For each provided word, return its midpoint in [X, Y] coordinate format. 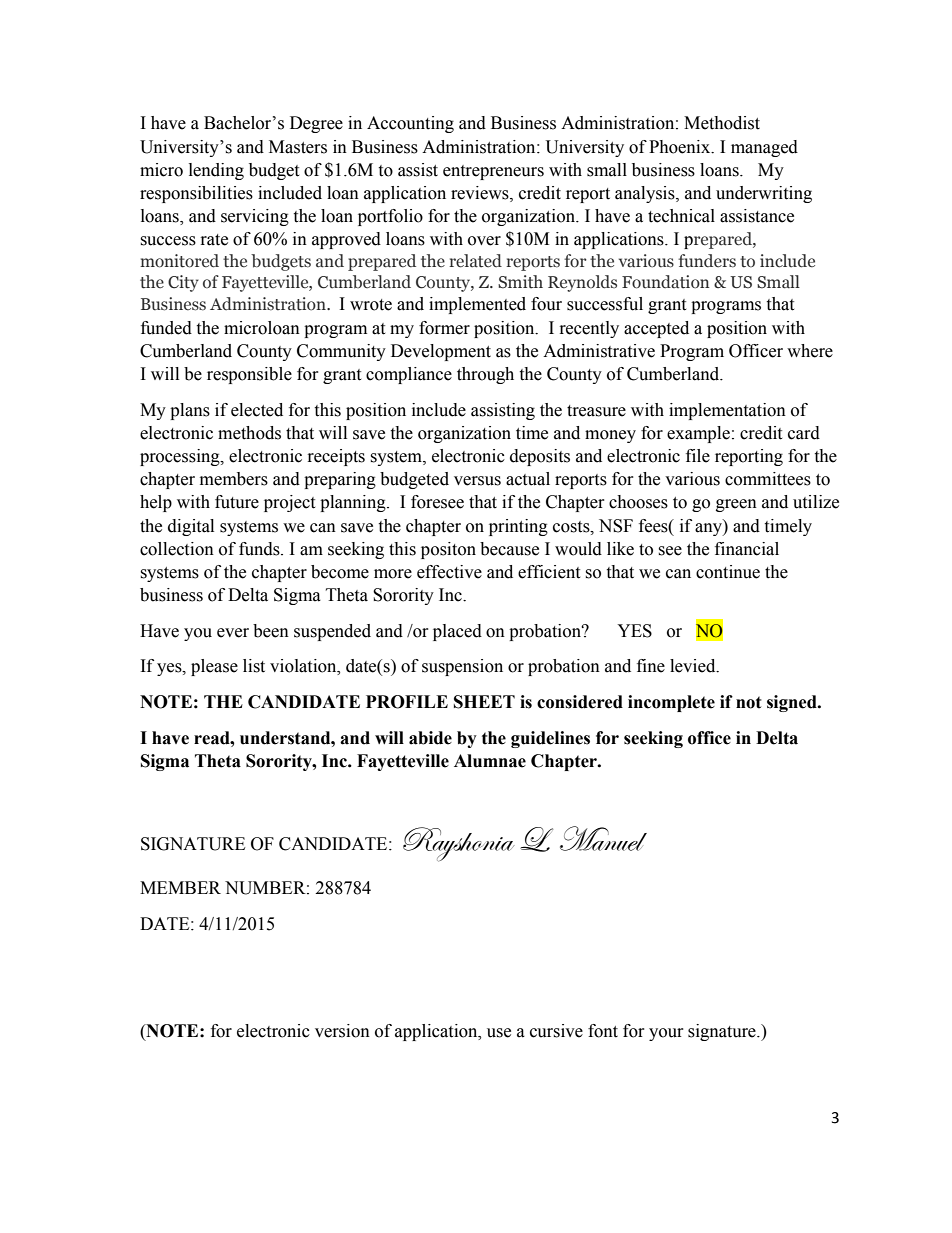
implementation [727, 411]
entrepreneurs [493, 172]
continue [728, 572]
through [485, 375]
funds [260, 549]
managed [764, 148]
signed [793, 703]
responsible [249, 375]
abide [430, 738]
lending [216, 171]
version [342, 1031]
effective [449, 572]
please [214, 667]
